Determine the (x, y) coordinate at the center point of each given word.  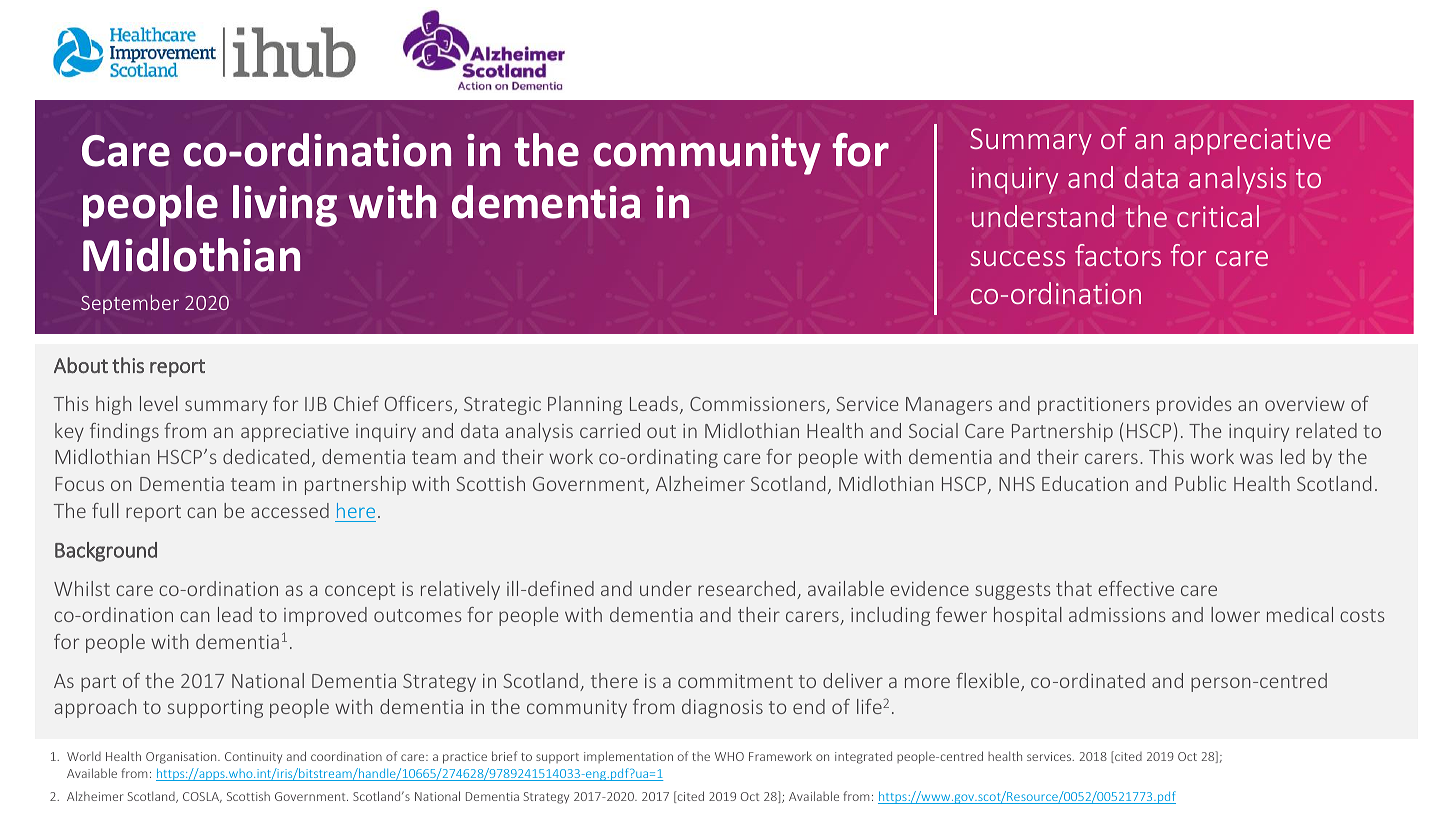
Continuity (253, 758)
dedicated (266, 456)
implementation (628, 757)
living (285, 206)
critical (1218, 216)
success (1018, 258)
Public (1200, 483)
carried (610, 430)
